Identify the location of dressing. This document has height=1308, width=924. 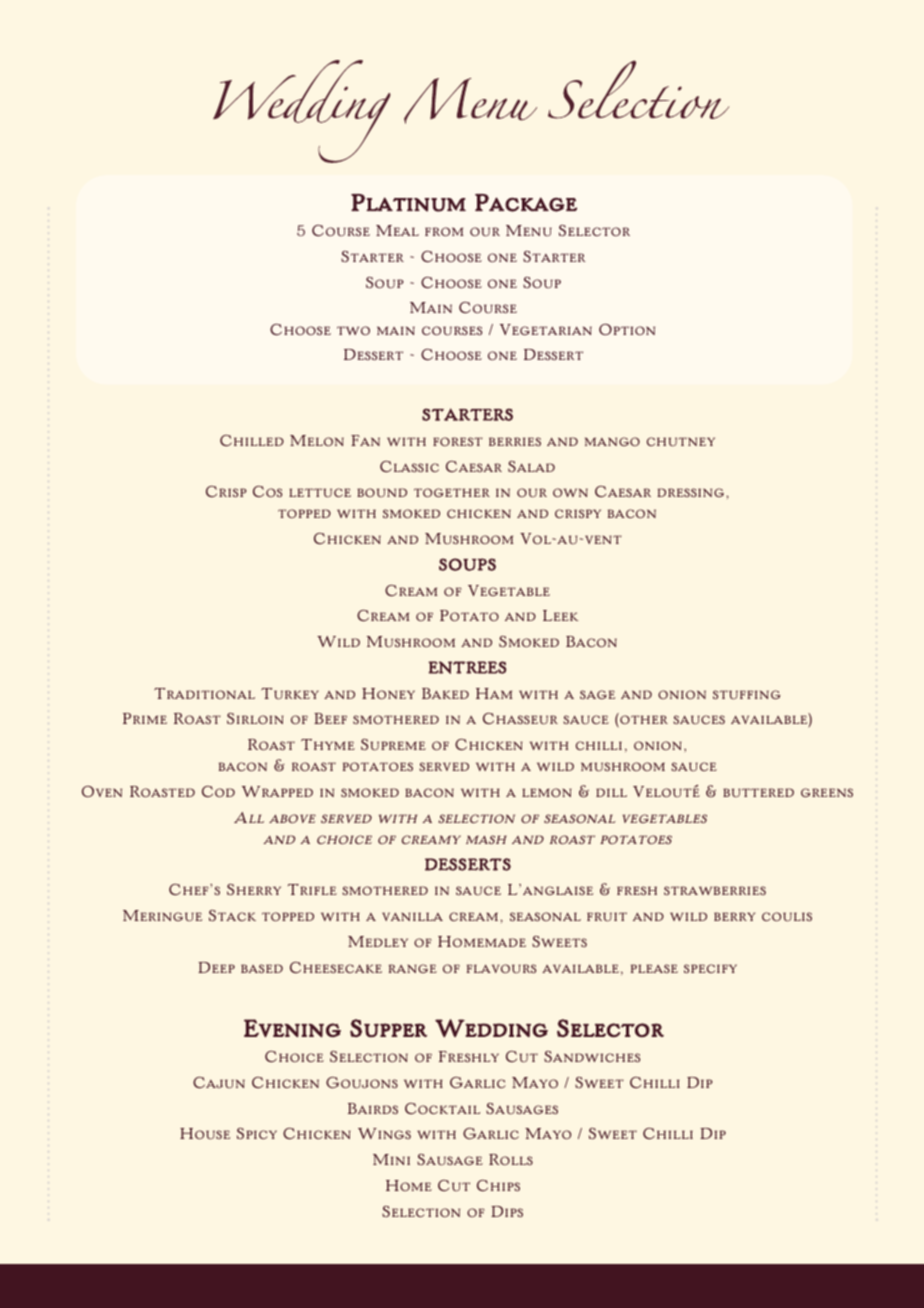
(692, 492).
